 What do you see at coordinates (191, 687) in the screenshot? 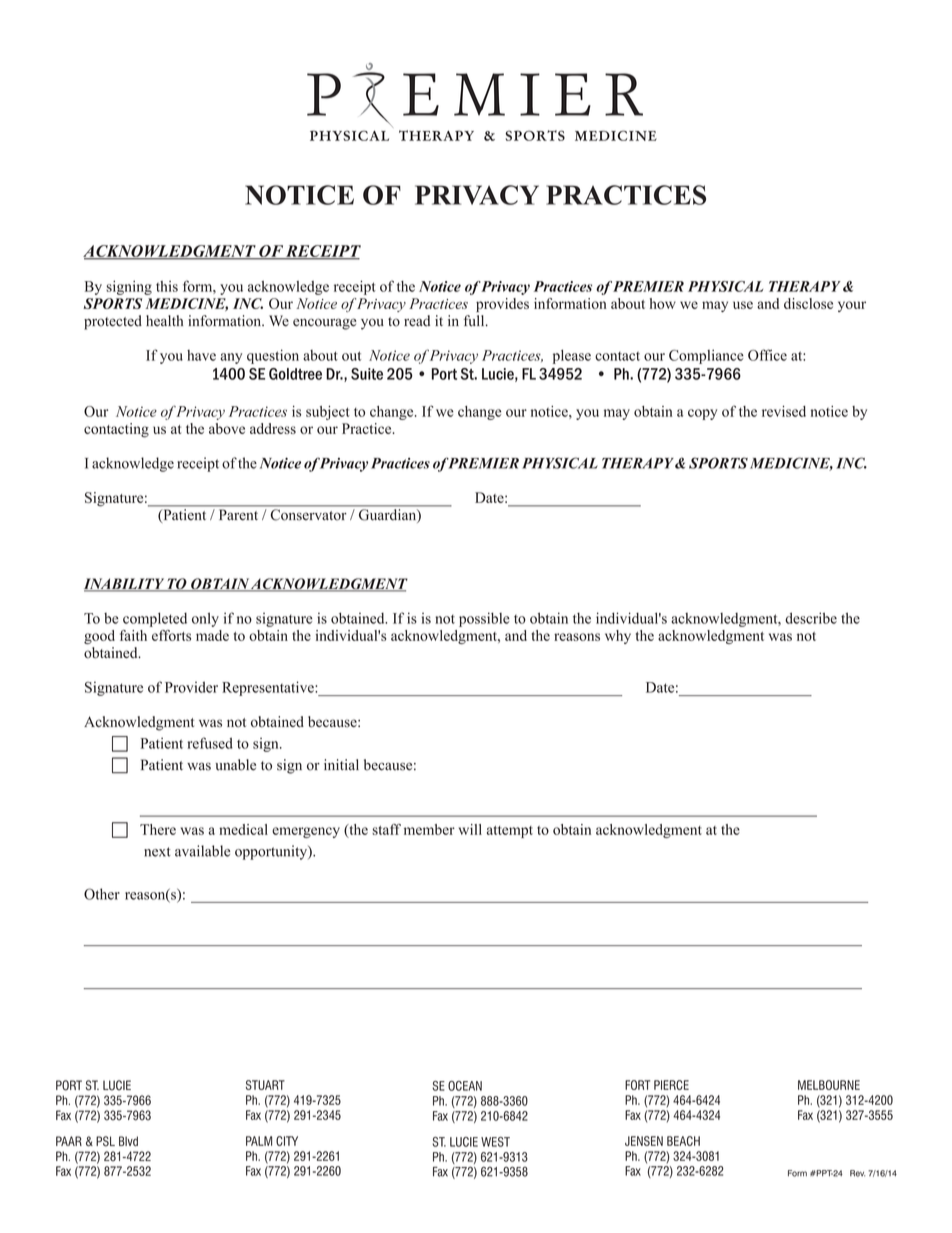
I see `Provider` at bounding box center [191, 687].
